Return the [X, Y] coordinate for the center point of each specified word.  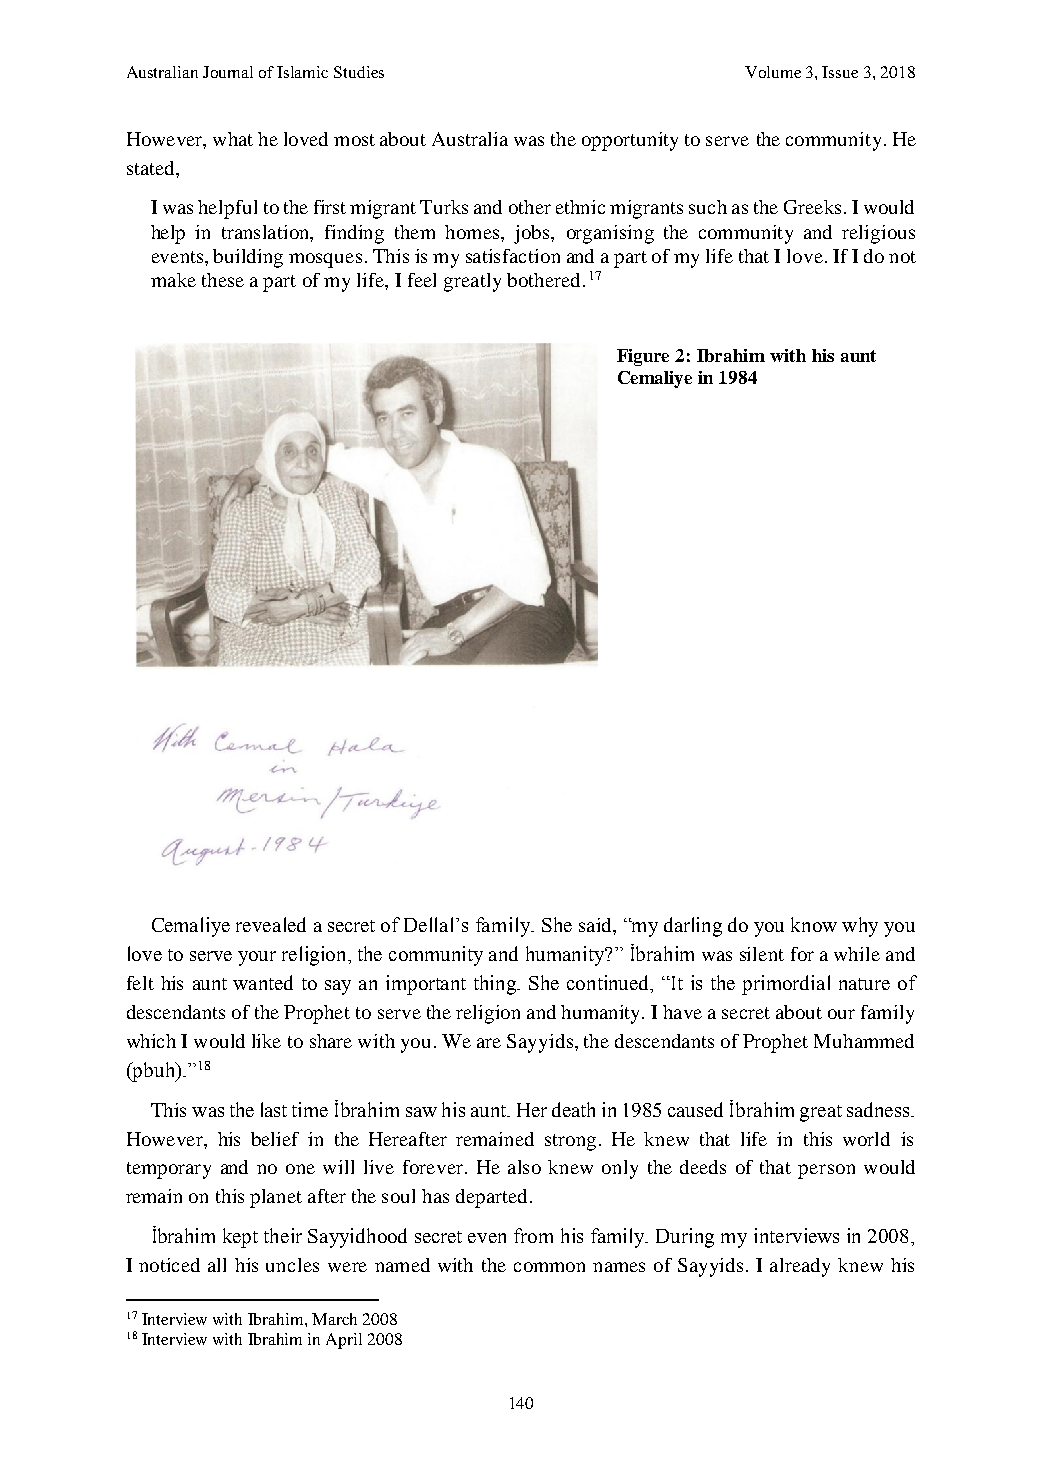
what [233, 139]
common [549, 1267]
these [223, 280]
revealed [271, 924]
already [800, 1267]
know [814, 924]
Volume [773, 72]
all [217, 1265]
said [596, 925]
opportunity [630, 141]
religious [878, 234]
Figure [643, 357]
